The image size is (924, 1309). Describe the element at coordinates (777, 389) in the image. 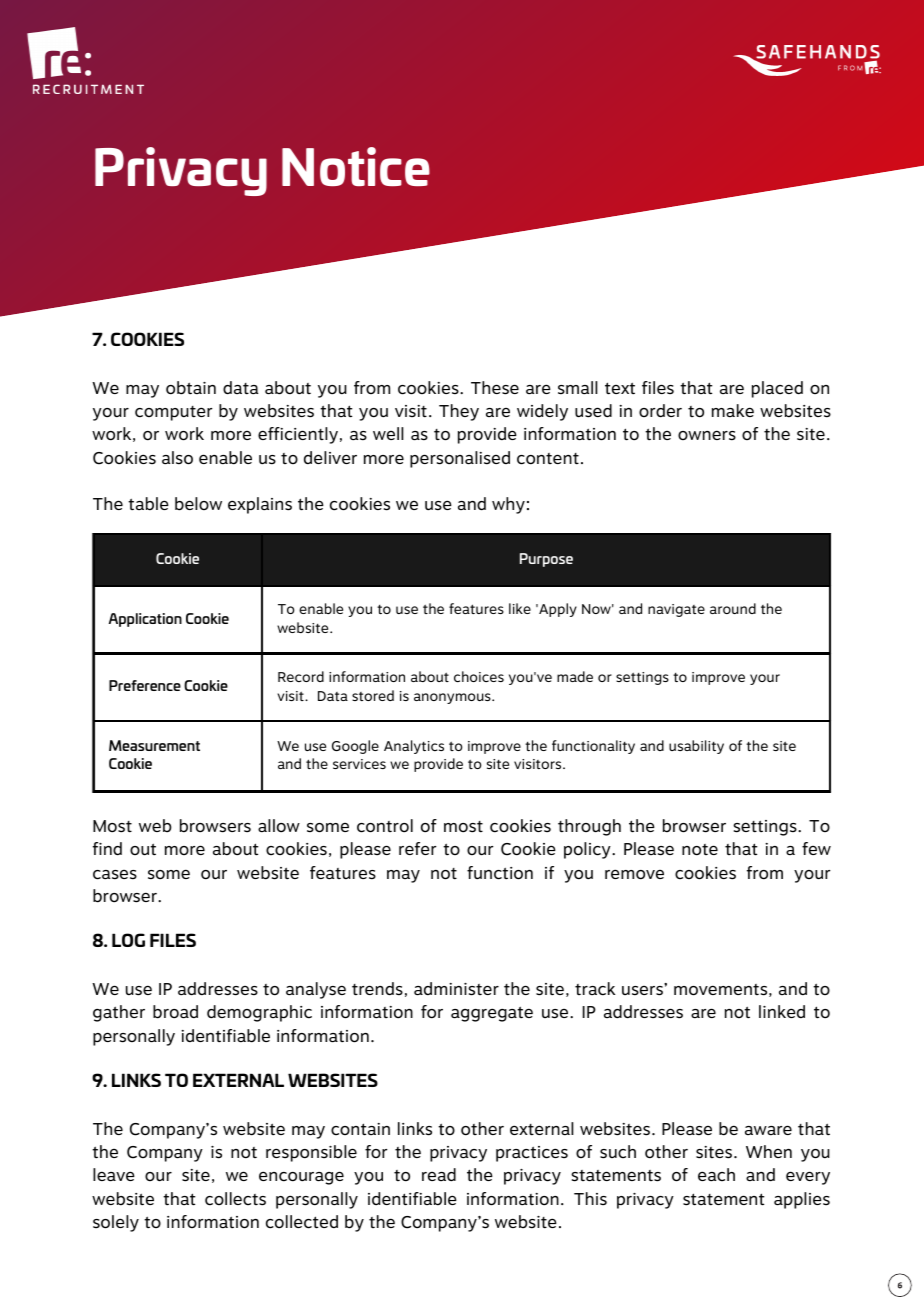

I see `placed` at that location.
